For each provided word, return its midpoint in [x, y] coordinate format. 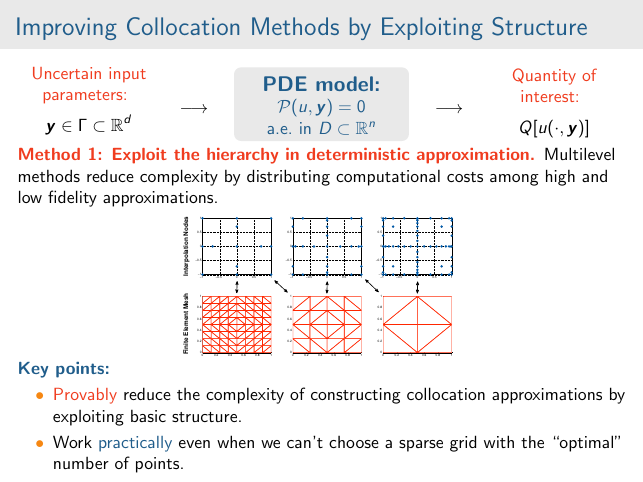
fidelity [72, 198]
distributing [288, 177]
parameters [84, 97]
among [514, 180]
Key [33, 370]
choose [354, 442]
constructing [356, 396]
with [499, 441]
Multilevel [579, 153]
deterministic [358, 154]
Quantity [544, 76]
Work [72, 441]
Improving [67, 28]
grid [463, 443]
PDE [285, 83]
